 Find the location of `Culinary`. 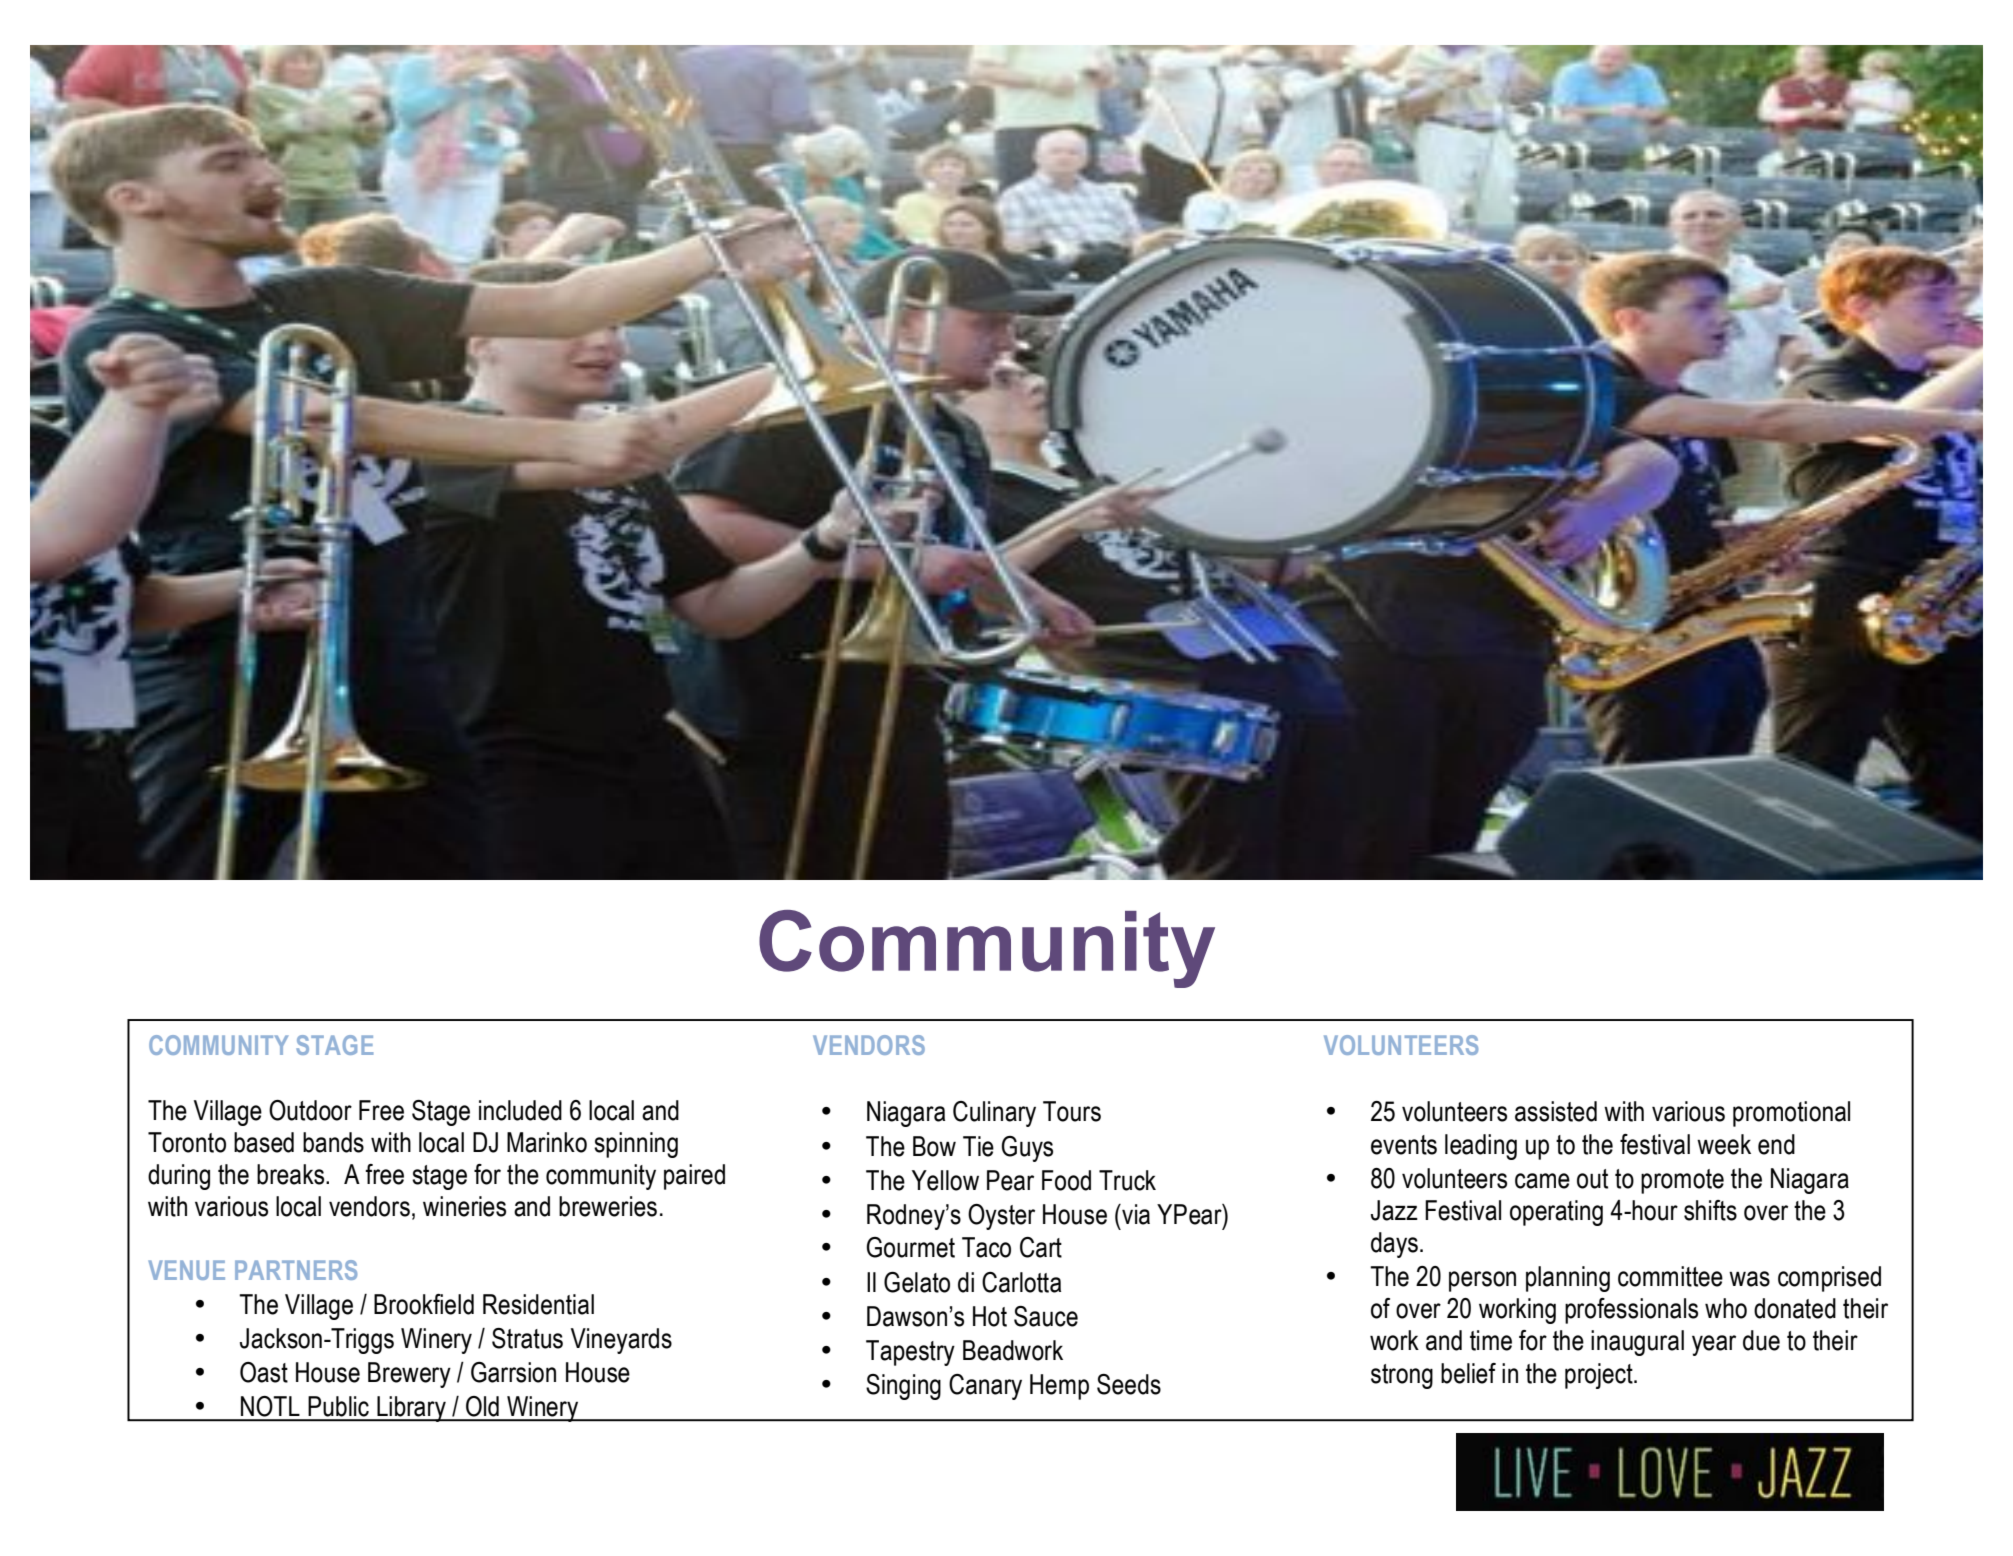

Culinary is located at coordinates (994, 1114).
